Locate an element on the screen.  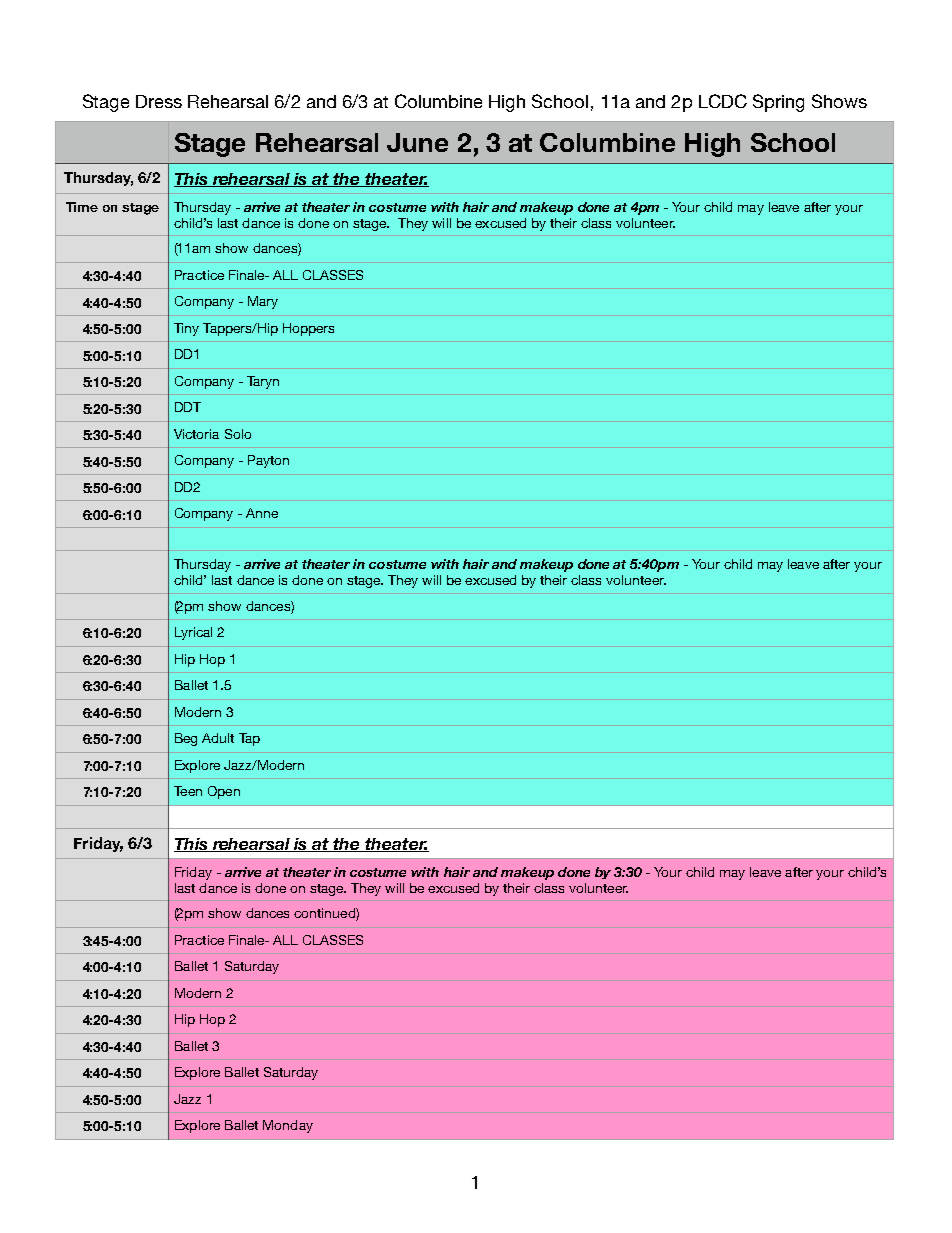
Payton is located at coordinates (268, 461).
